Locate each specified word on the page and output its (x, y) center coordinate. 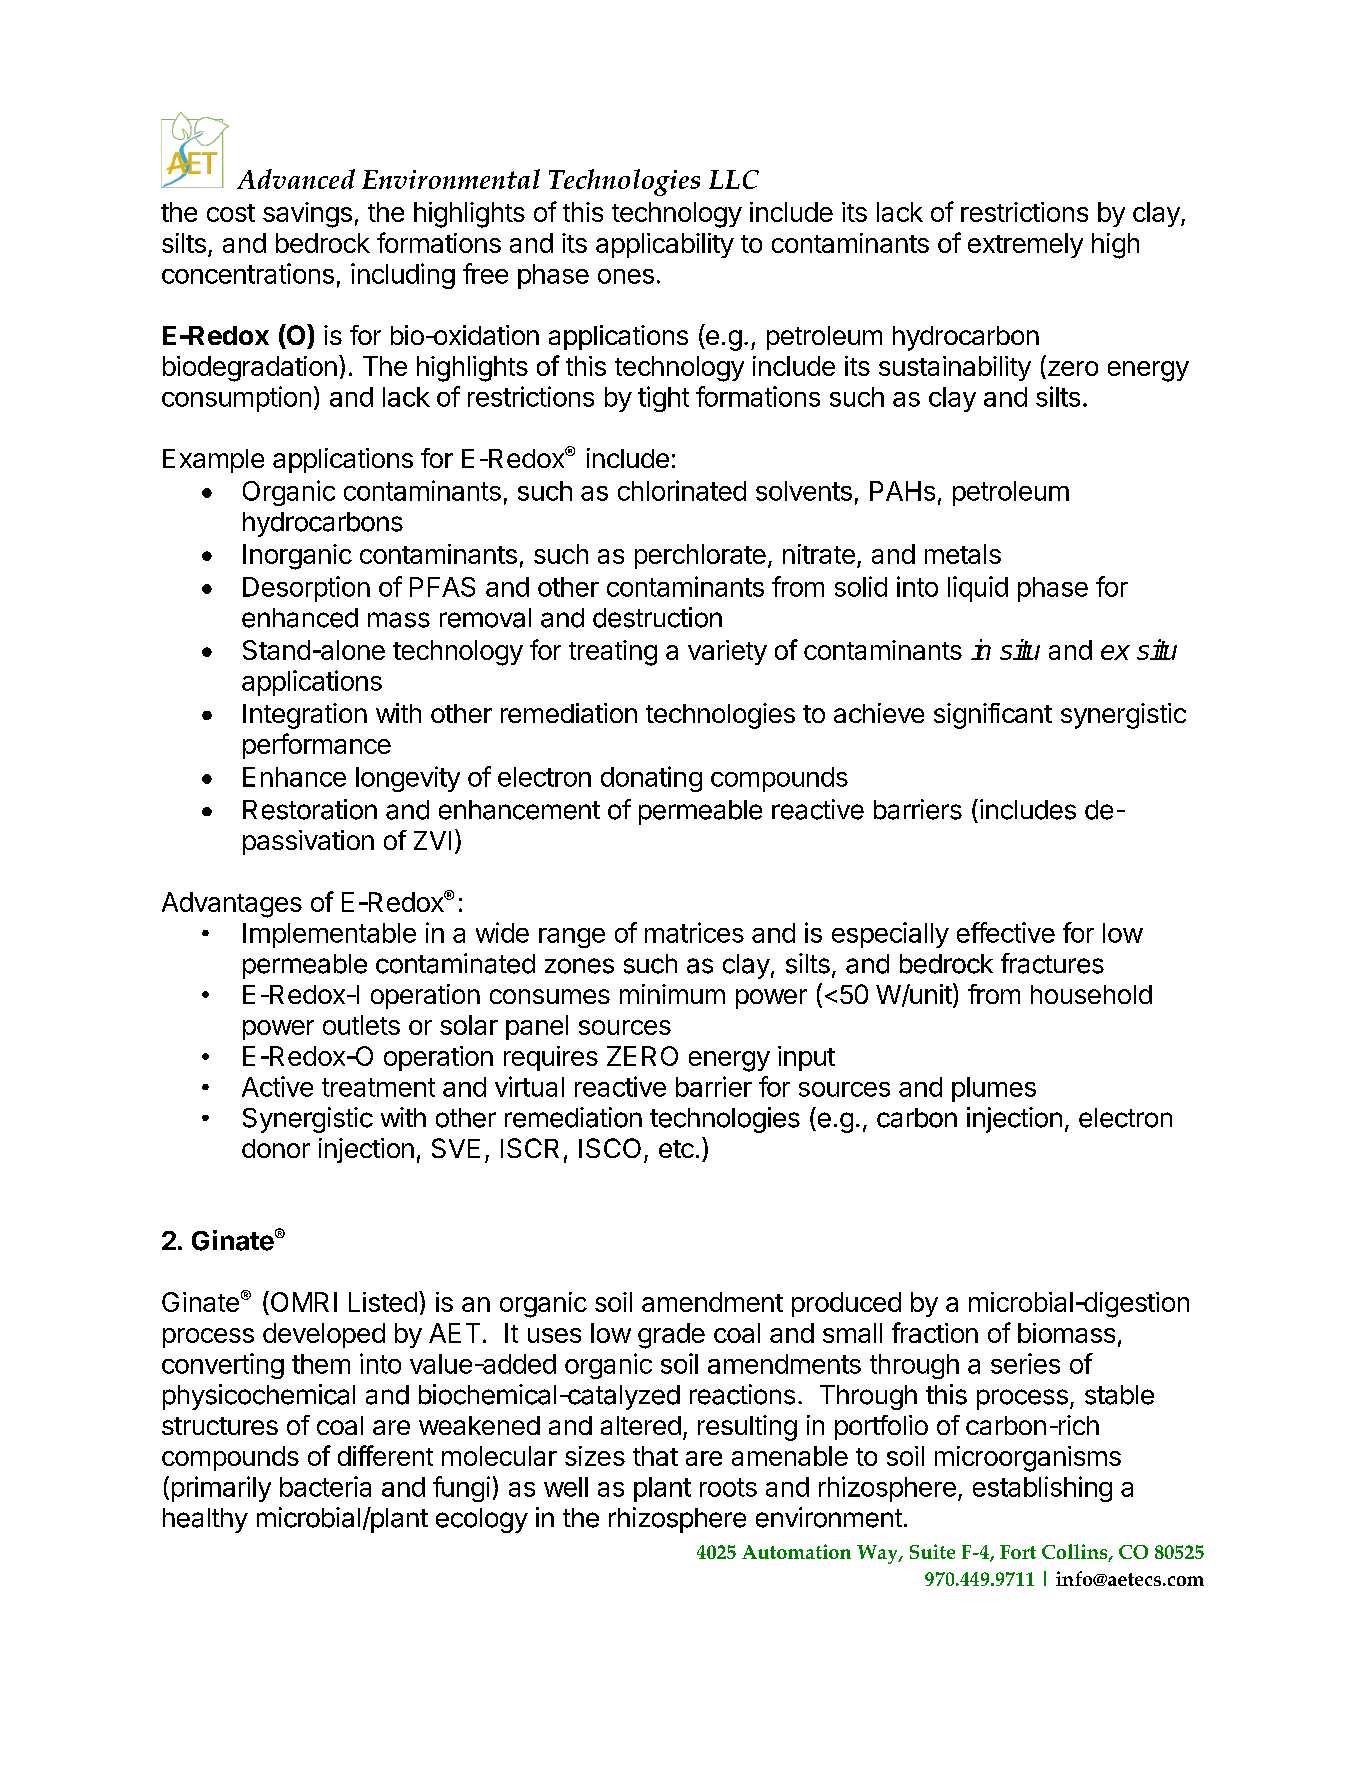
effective (1006, 932)
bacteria (325, 1486)
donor (276, 1148)
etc (676, 1149)
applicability (665, 245)
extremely (1025, 245)
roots (728, 1487)
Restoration (310, 809)
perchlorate (700, 556)
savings (307, 215)
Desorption (306, 589)
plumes (994, 1089)
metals (963, 554)
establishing (1042, 1489)
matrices (694, 932)
